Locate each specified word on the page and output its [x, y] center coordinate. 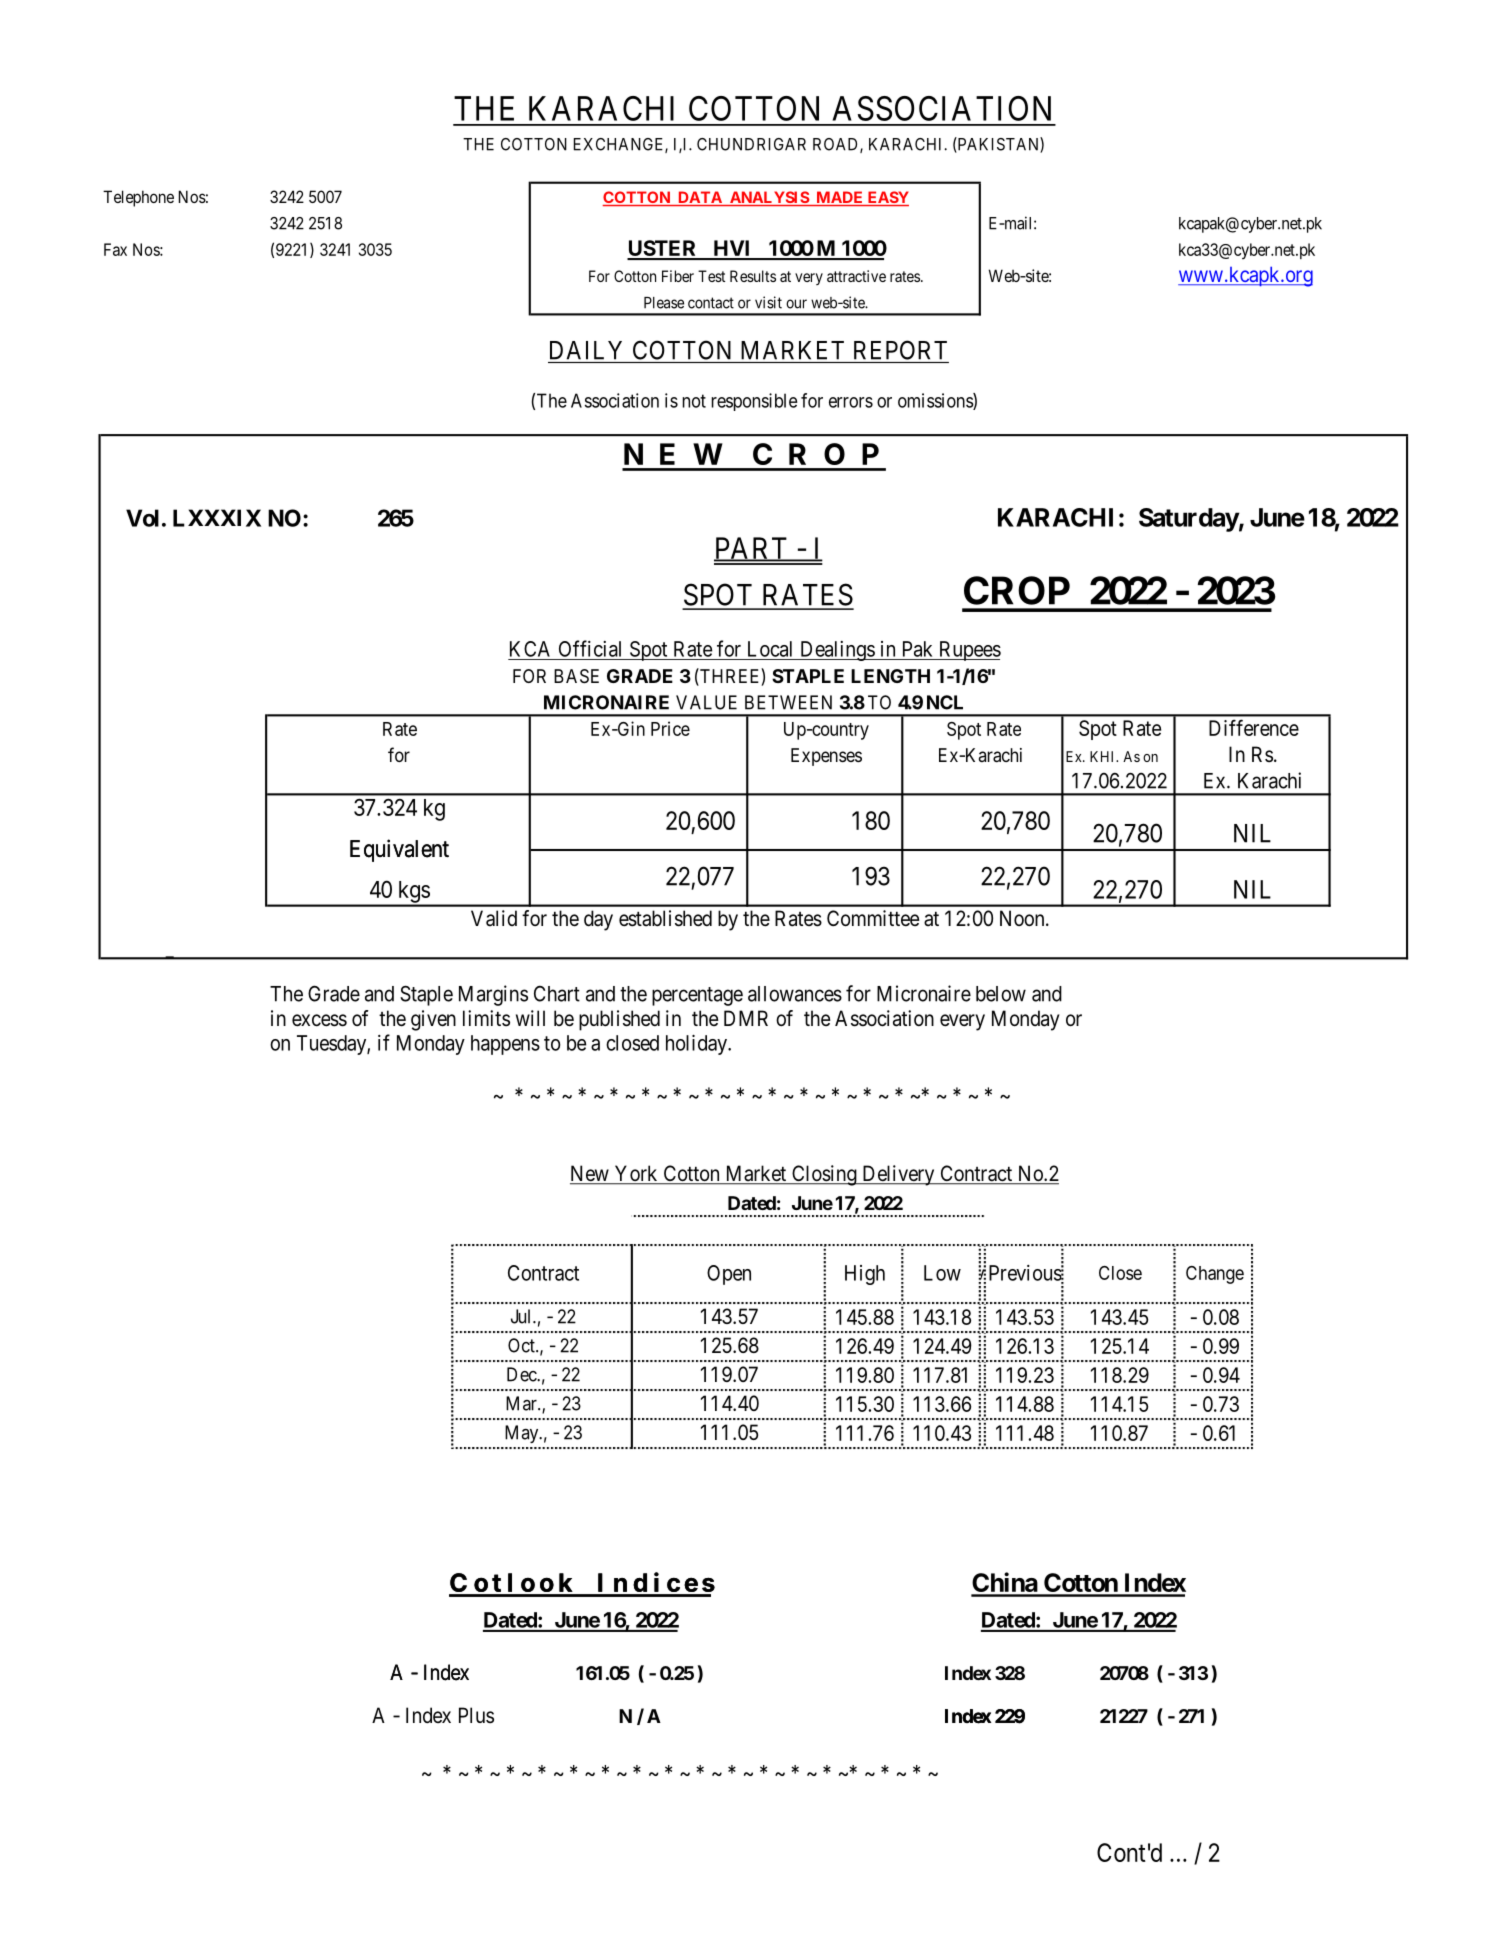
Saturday [1189, 520]
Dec [522, 1374]
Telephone [138, 198]
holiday [697, 1045]
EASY [887, 198]
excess [319, 1020]
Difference [1254, 727]
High [865, 1275]
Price [670, 728]
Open [729, 1275]
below [1001, 994]
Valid [494, 918]
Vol [142, 518]
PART [752, 549]
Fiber [678, 276]
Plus [476, 1715]
